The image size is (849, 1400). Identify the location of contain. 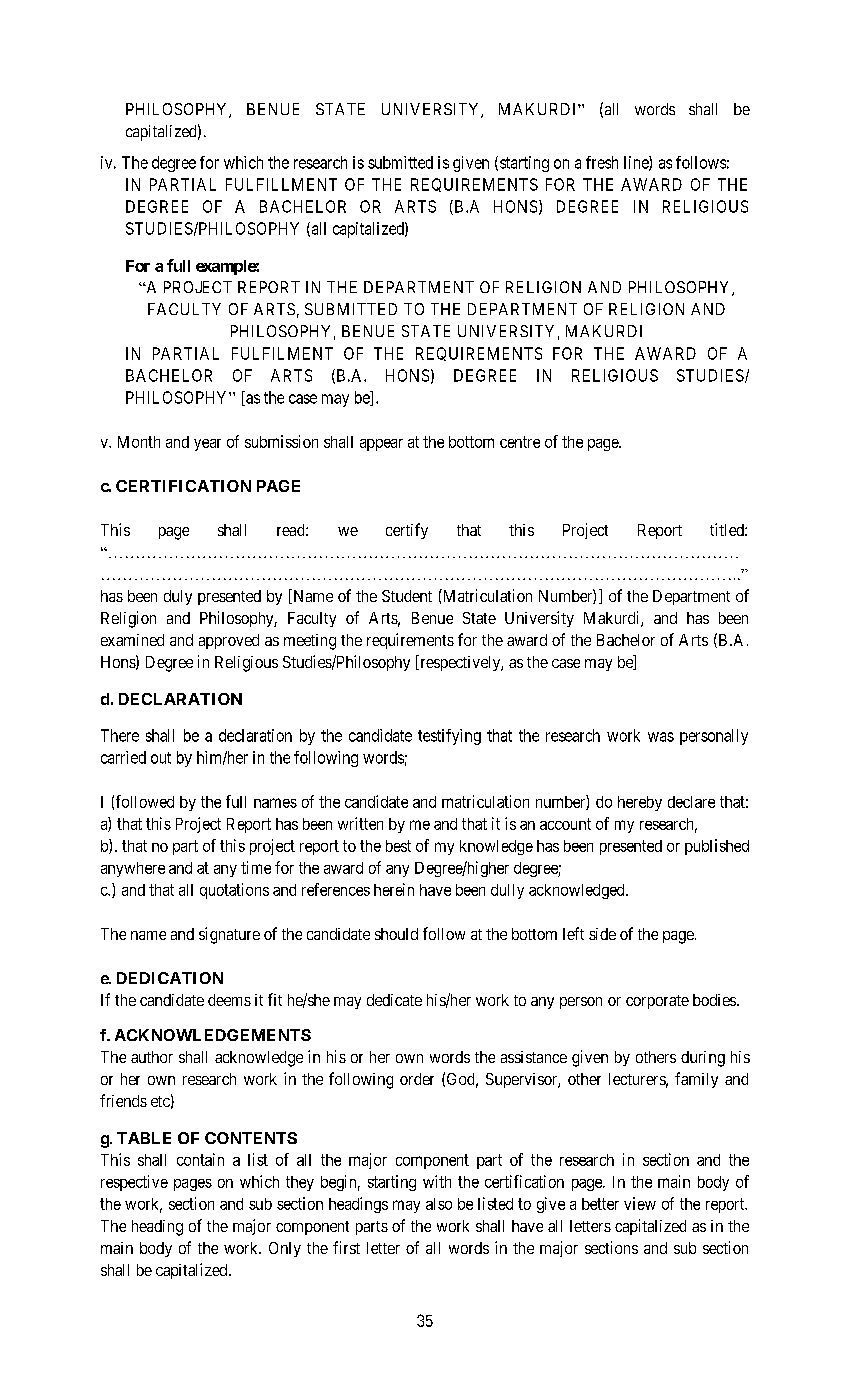
(200, 1159).
